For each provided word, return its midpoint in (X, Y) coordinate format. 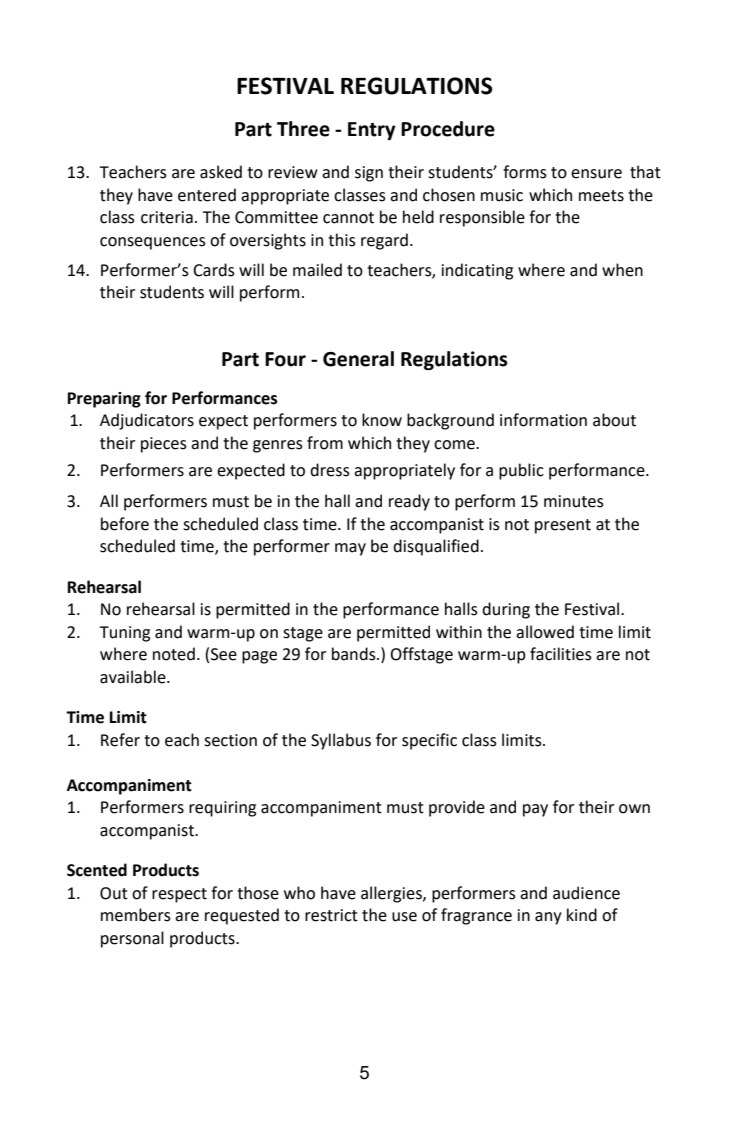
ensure (596, 174)
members (136, 915)
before (125, 524)
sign (369, 174)
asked (221, 172)
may (350, 549)
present (563, 526)
